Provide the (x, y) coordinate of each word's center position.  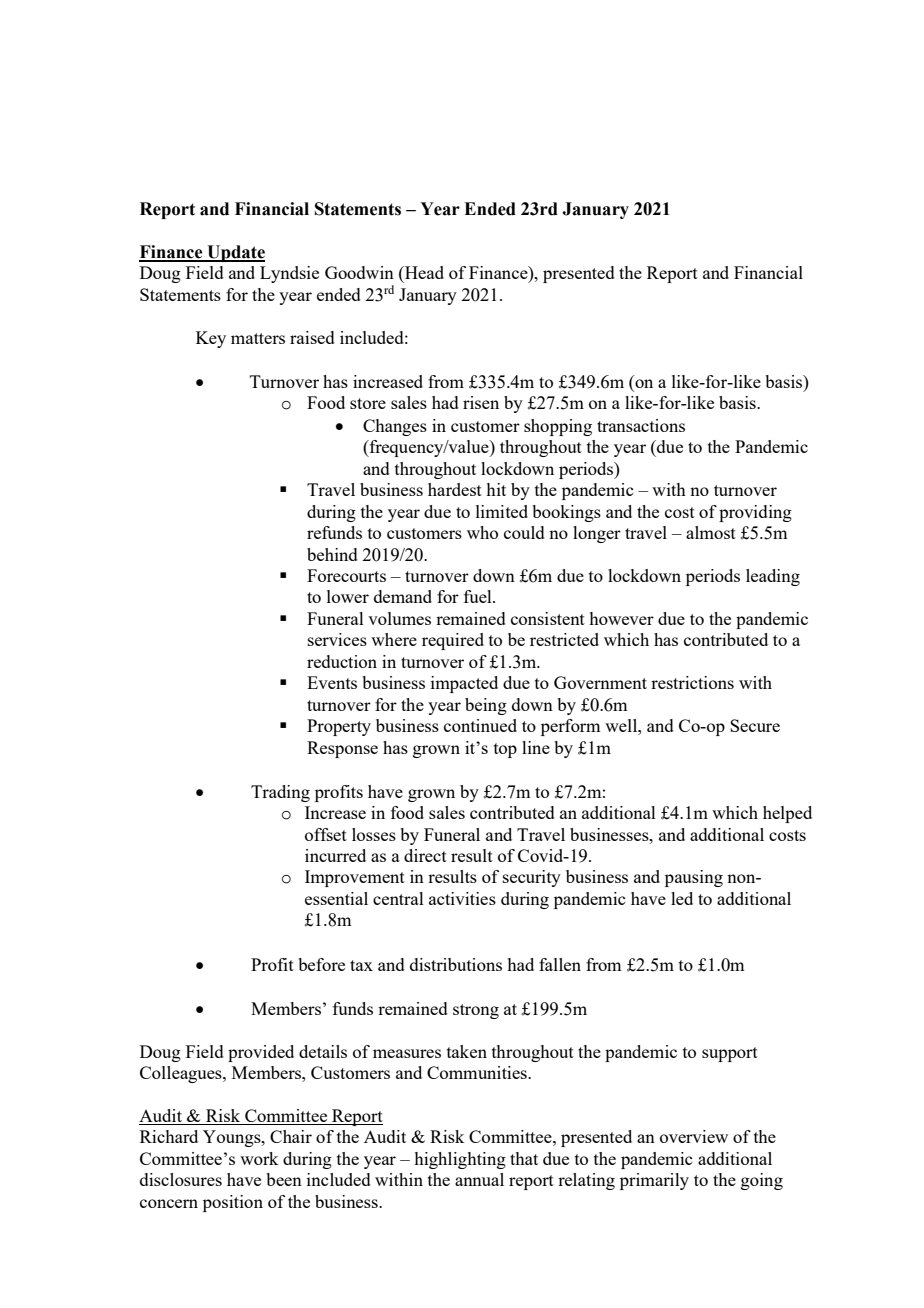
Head (423, 272)
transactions (641, 425)
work (259, 1158)
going (762, 1181)
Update (235, 253)
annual (479, 1179)
